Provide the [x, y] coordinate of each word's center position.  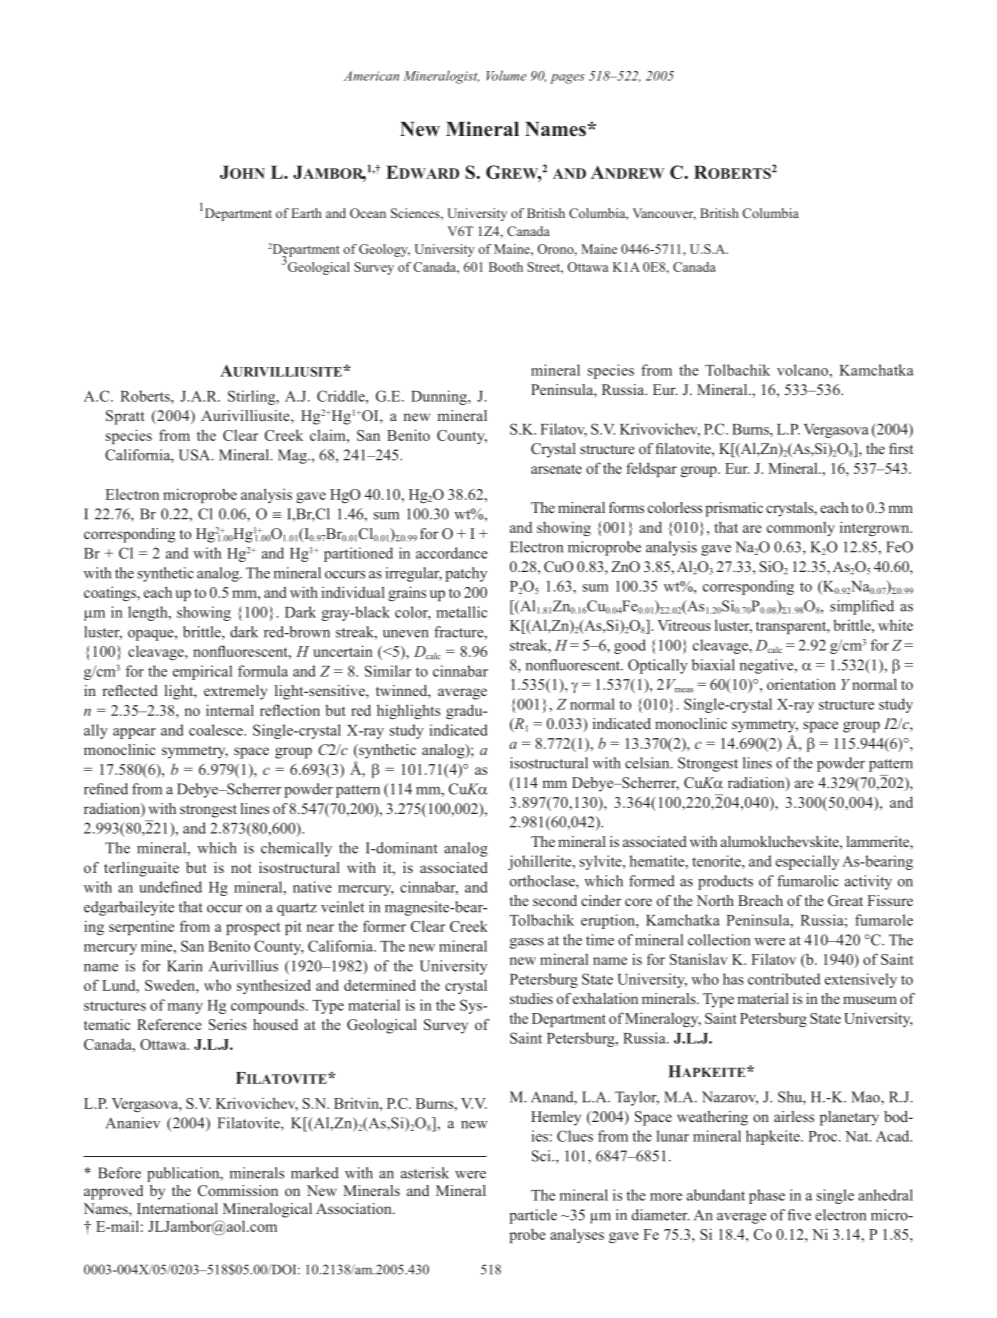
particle [533, 1216]
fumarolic [808, 881]
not [241, 868]
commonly [801, 529]
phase [767, 1196]
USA [196, 455]
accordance [452, 553]
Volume [507, 75]
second [555, 900]
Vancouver [664, 214]
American [371, 76]
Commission [238, 1190]
